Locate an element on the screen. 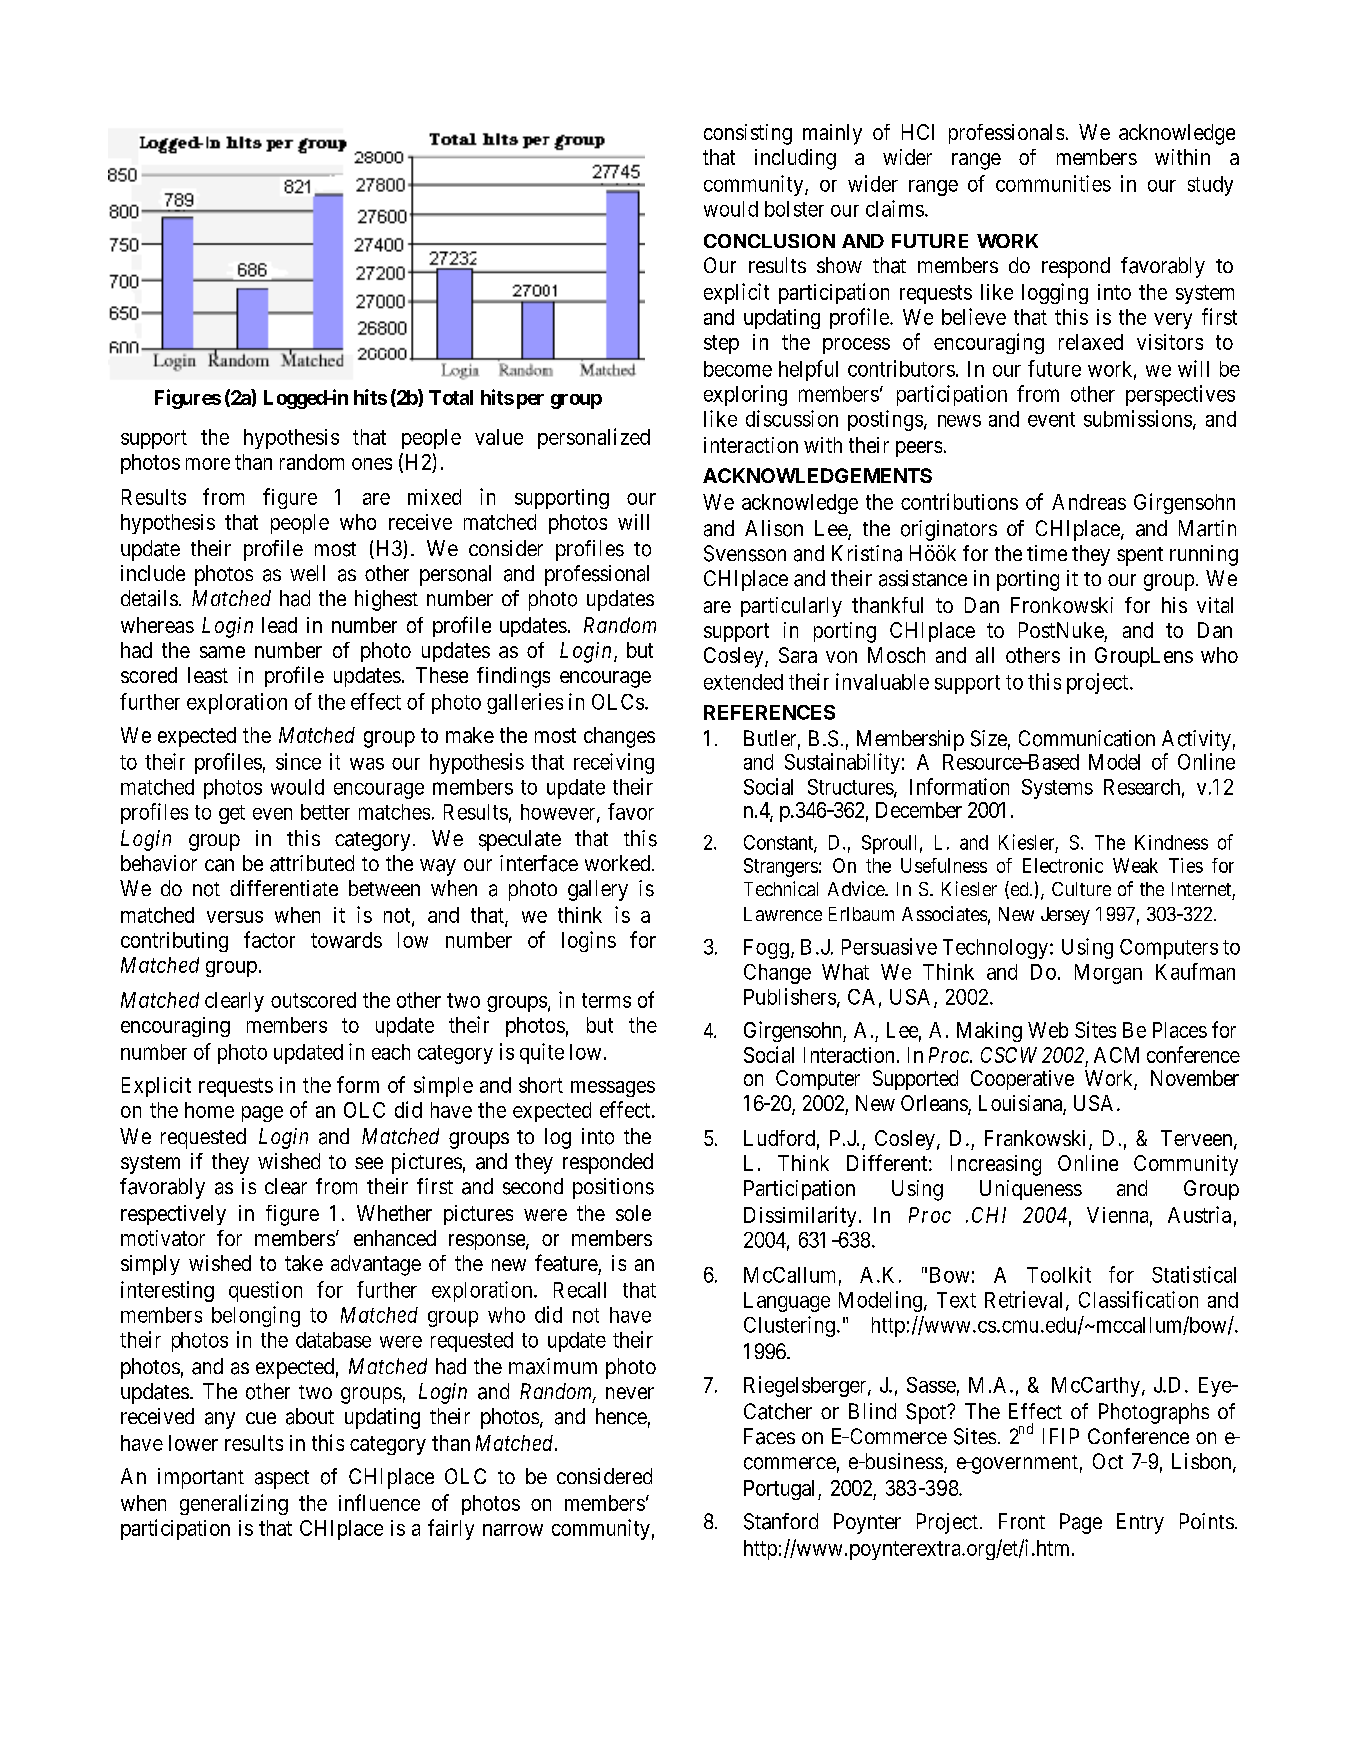  Total is located at coordinates (451, 397).
